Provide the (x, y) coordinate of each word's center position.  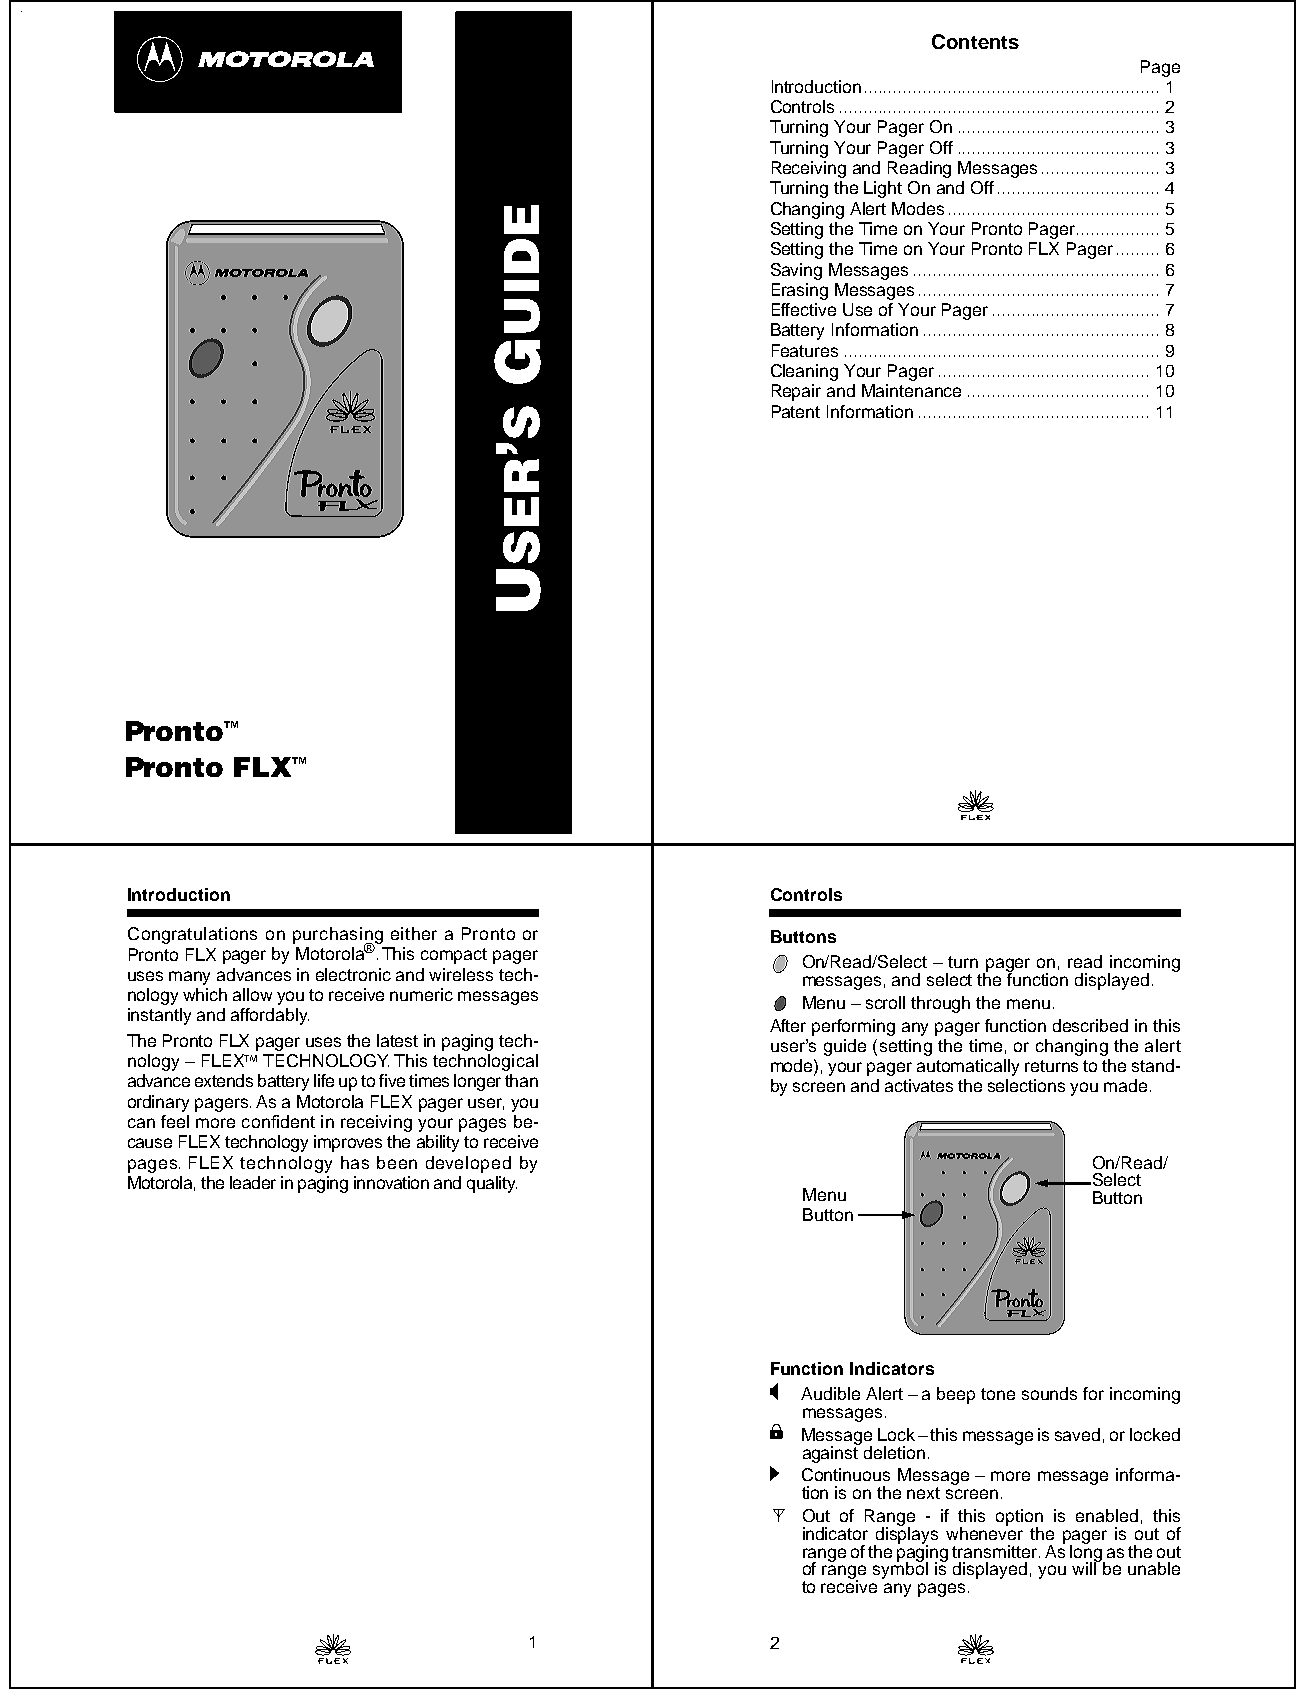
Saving (796, 271)
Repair (796, 392)
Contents (975, 41)
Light (883, 189)
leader (253, 1182)
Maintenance (911, 390)
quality (492, 1184)
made (1125, 1085)
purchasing (338, 937)
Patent (796, 411)
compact (454, 956)
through (940, 1004)
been (397, 1162)
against (832, 1453)
